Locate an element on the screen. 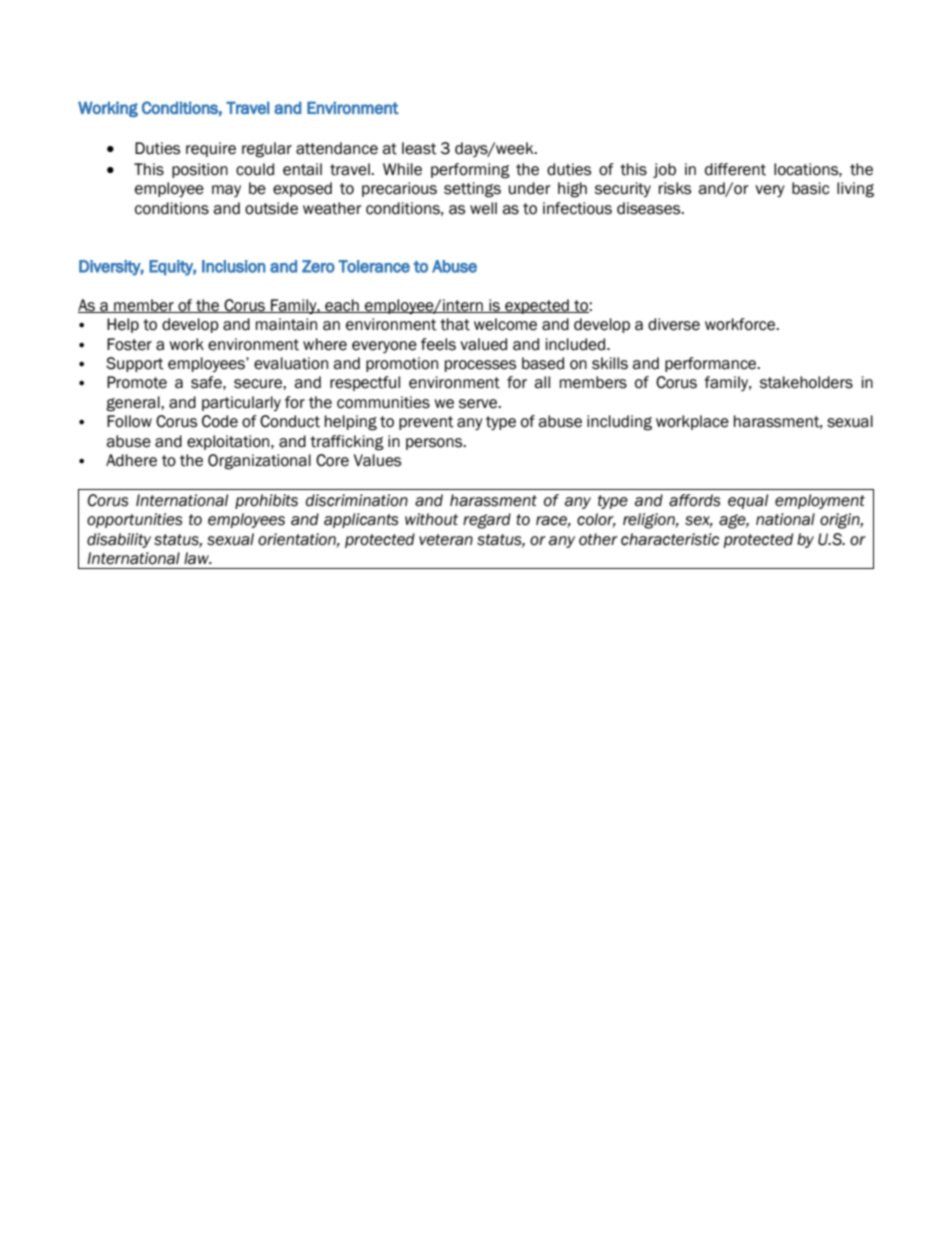 The width and height of the screenshot is (952, 1233). performing is located at coordinates (470, 171).
